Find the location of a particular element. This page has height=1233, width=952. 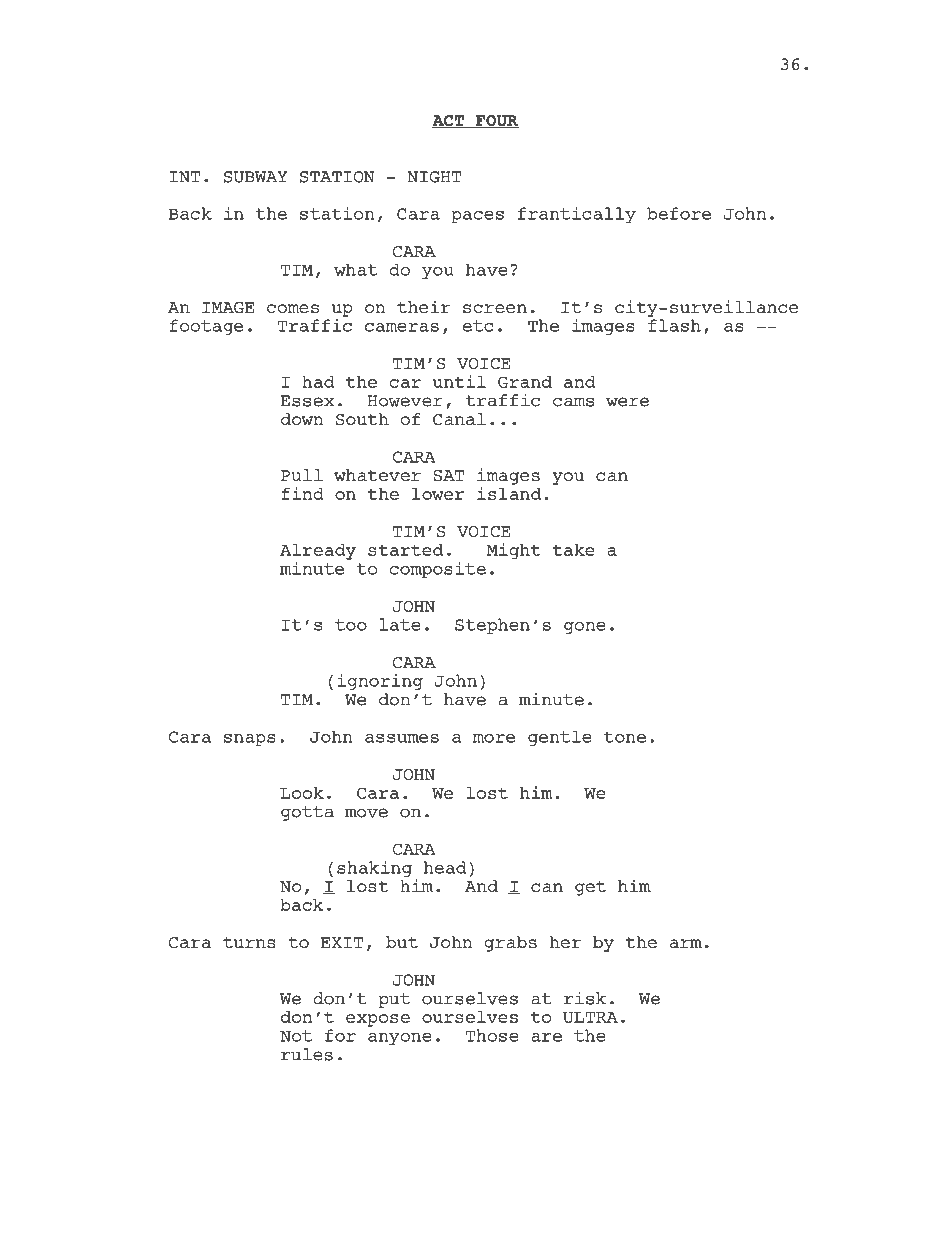

frantically is located at coordinates (577, 215).
